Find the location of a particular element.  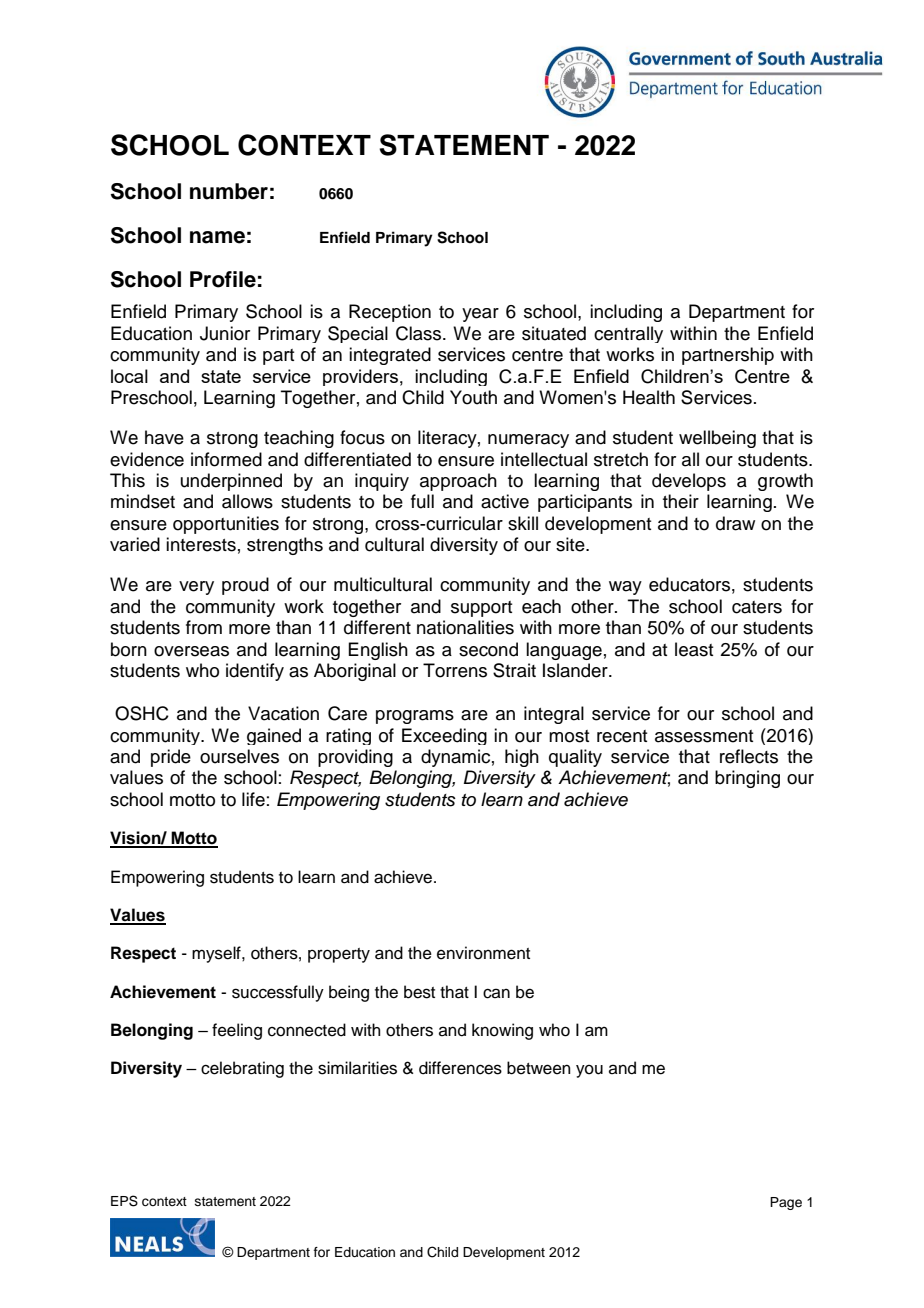

name is located at coordinates (217, 237).
